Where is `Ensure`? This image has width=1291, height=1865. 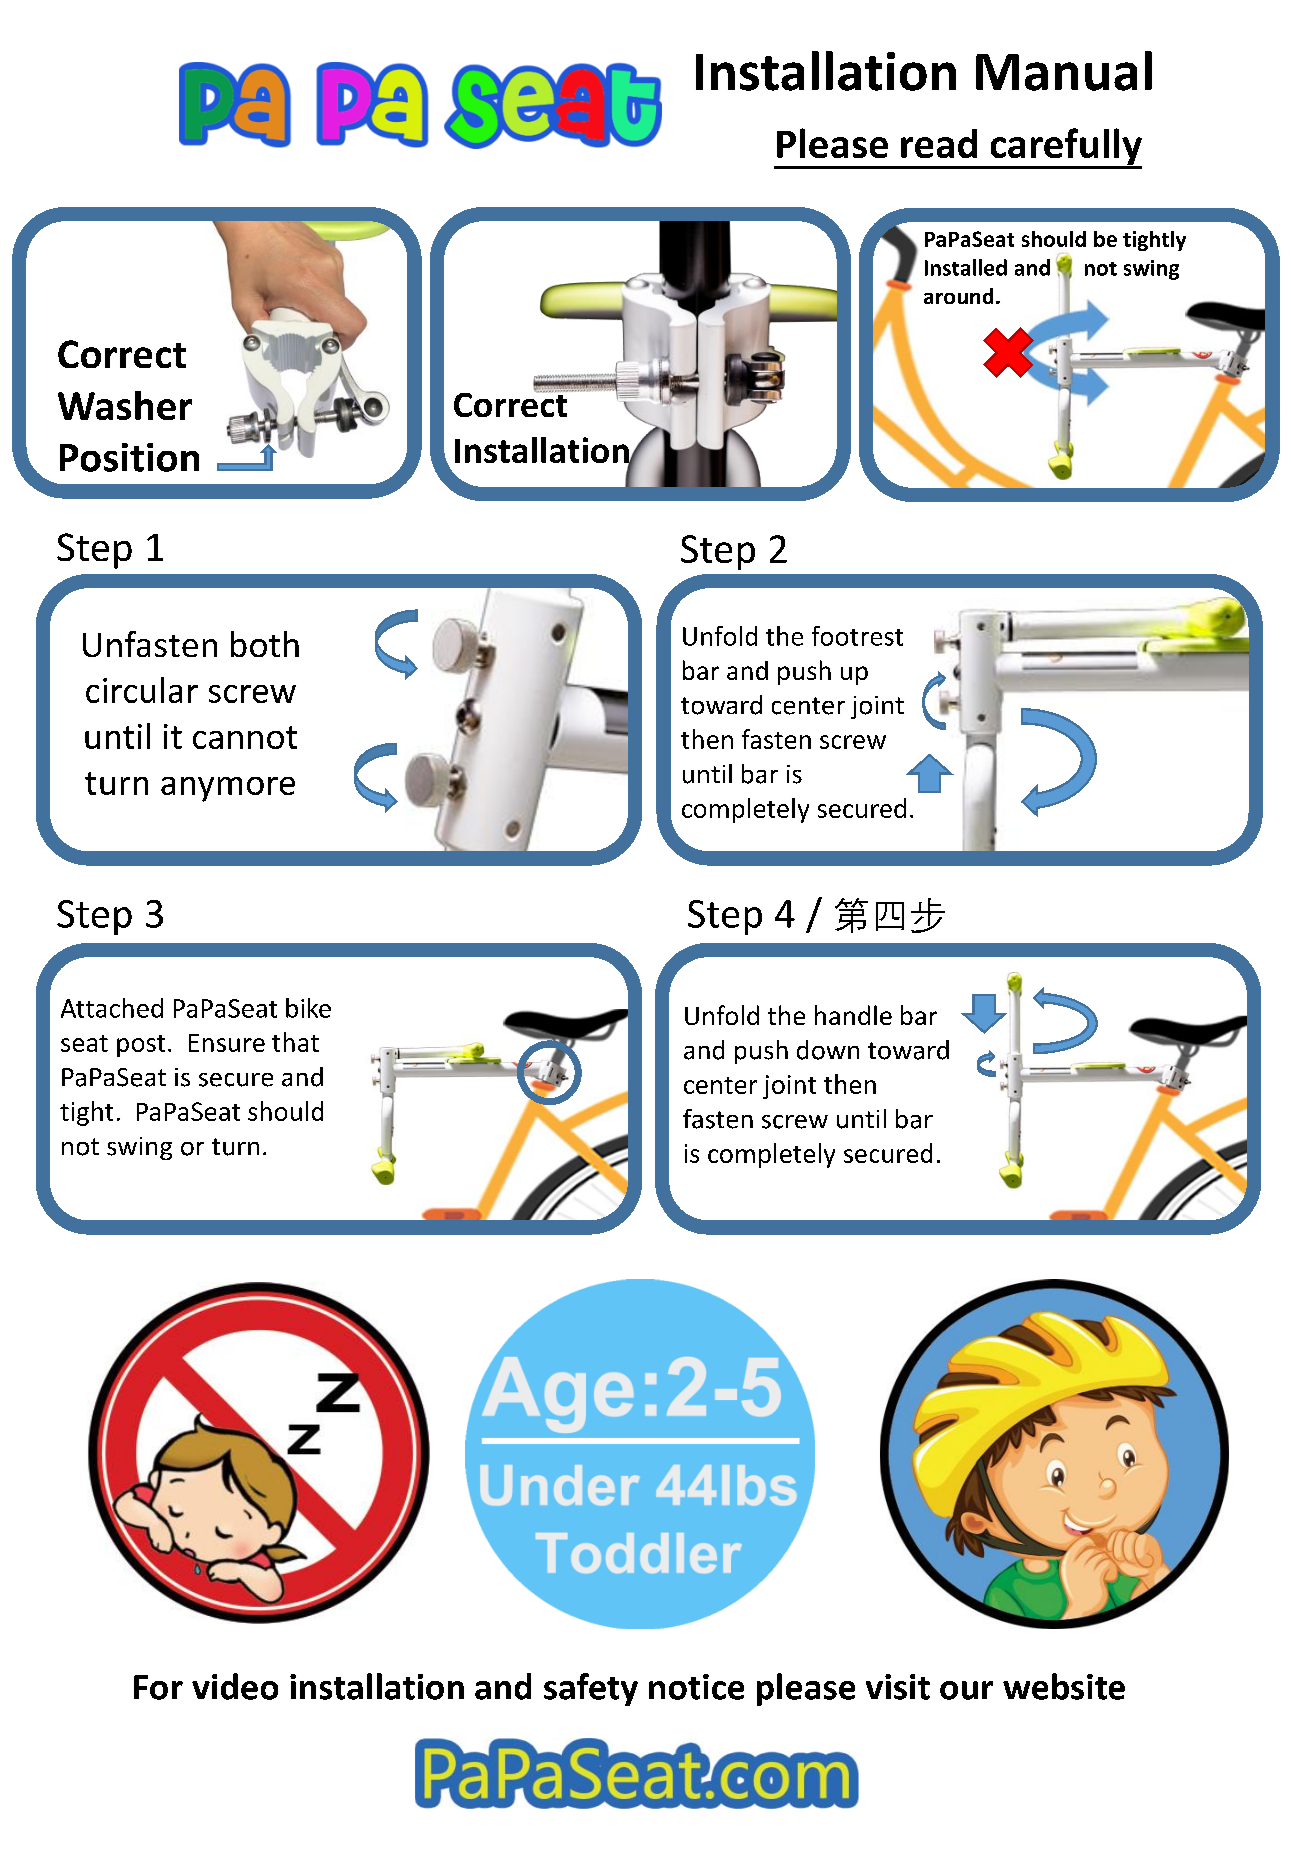
Ensure is located at coordinates (227, 1043).
